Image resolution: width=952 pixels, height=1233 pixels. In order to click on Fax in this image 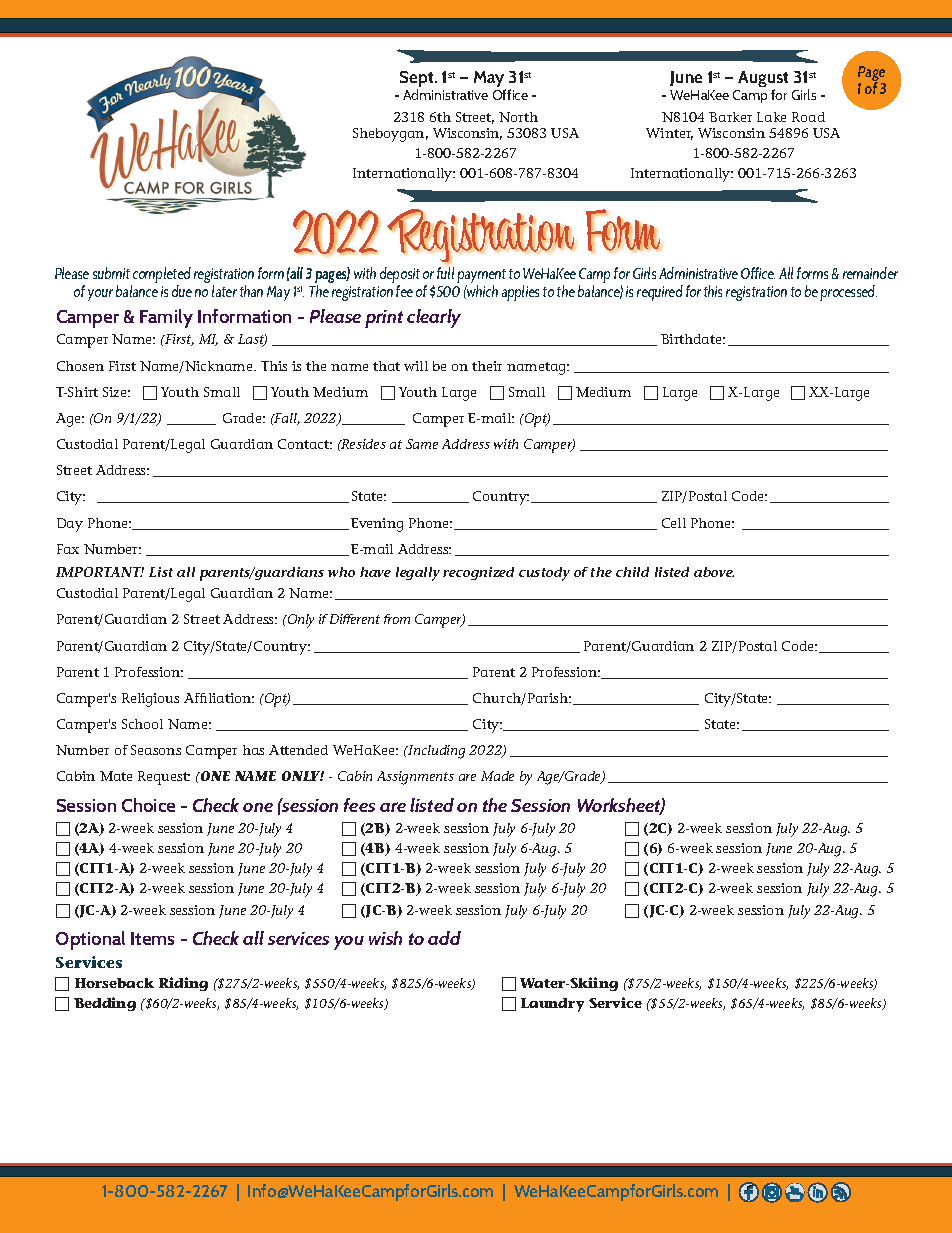, I will do `click(68, 549)`.
